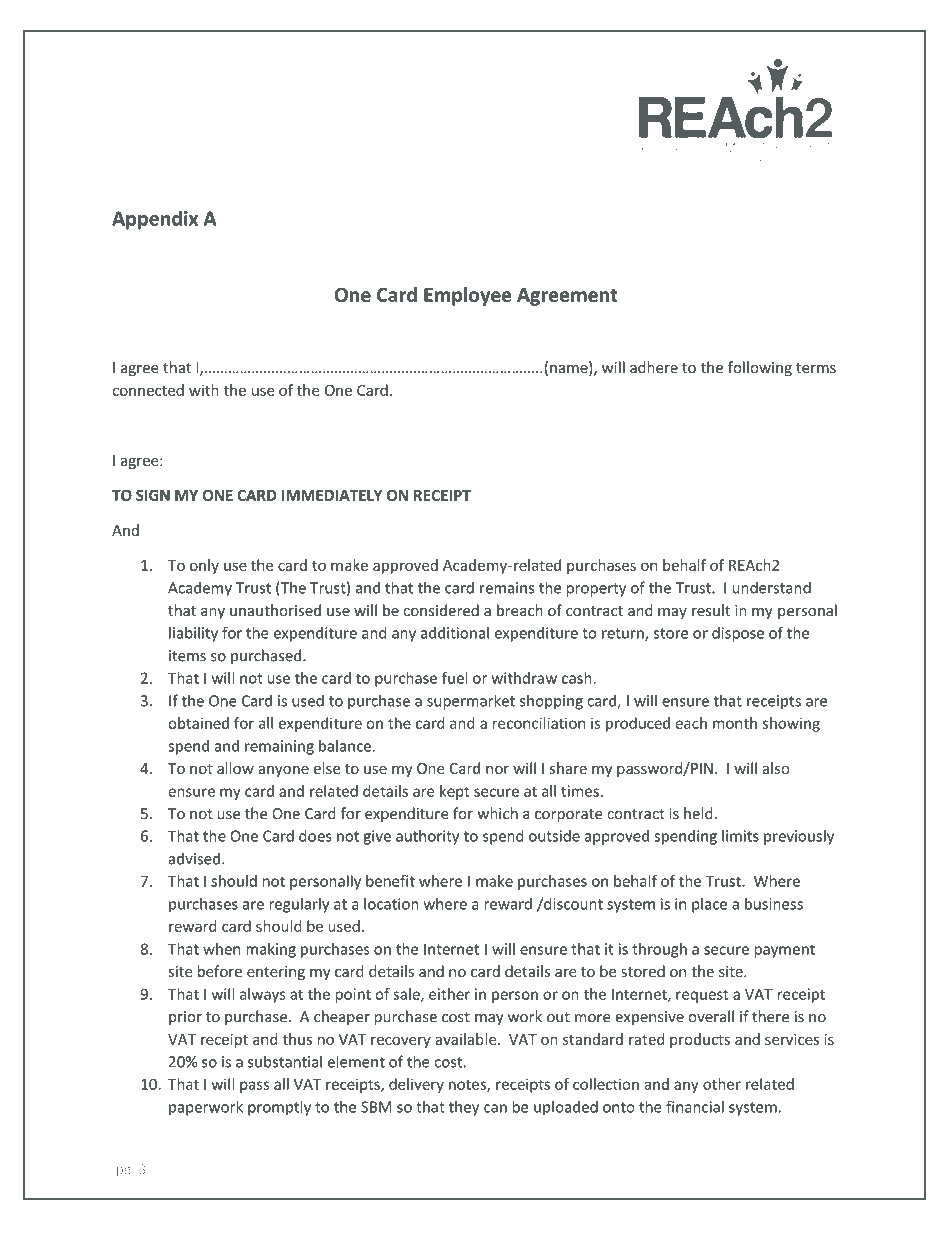  I want to click on SIGN, so click(153, 495).
